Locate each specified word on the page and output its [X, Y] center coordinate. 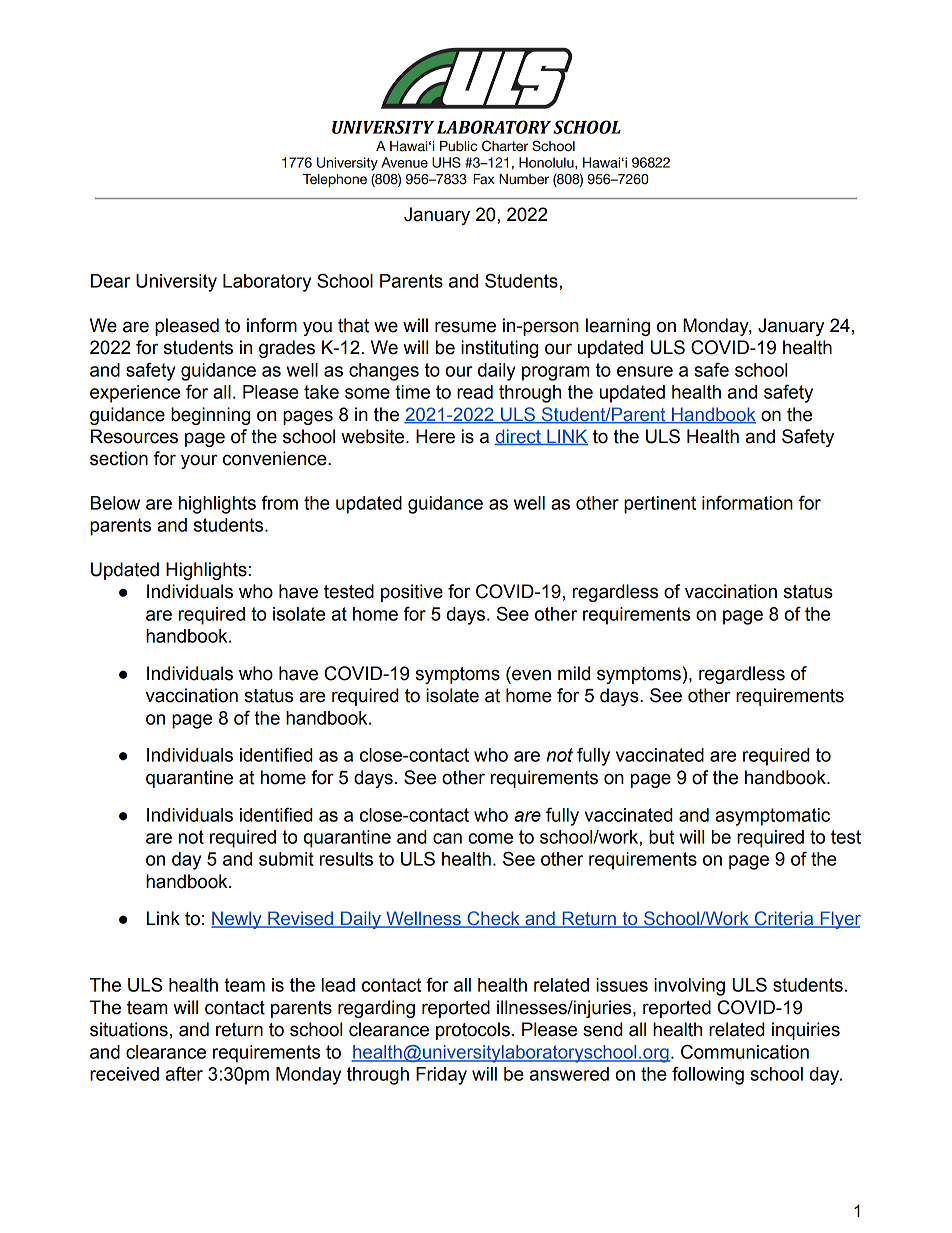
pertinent [660, 505]
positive [412, 593]
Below [115, 503]
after [184, 1073]
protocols [473, 1031]
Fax [484, 179]
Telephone [335, 180]
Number [524, 179]
